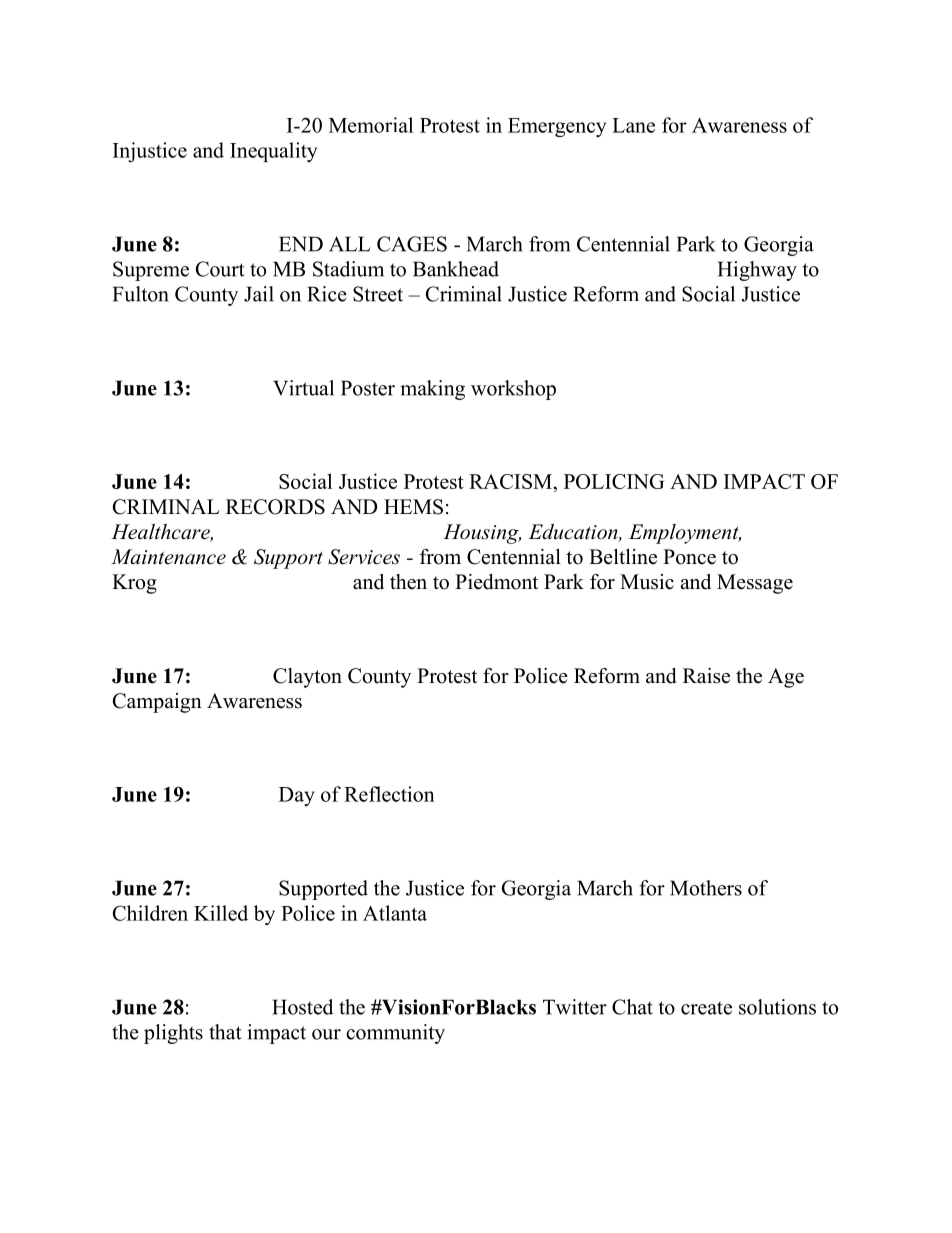 The width and height of the screenshot is (952, 1233). Describe the element at coordinates (259, 294) in the screenshot. I see `Jail` at that location.
